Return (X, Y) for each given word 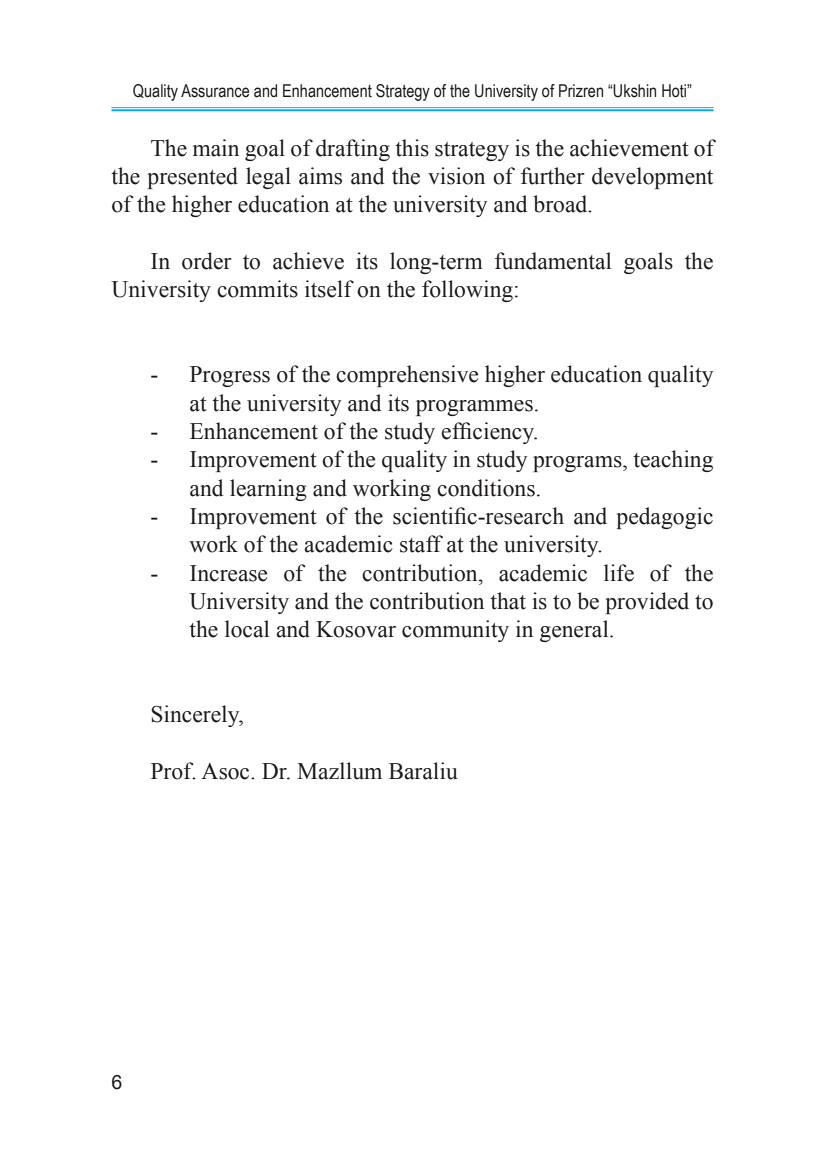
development (652, 178)
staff (421, 544)
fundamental (553, 261)
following (467, 291)
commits (257, 289)
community (455, 631)
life (619, 573)
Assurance (215, 91)
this (412, 148)
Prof (173, 771)
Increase (228, 573)
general (575, 631)
